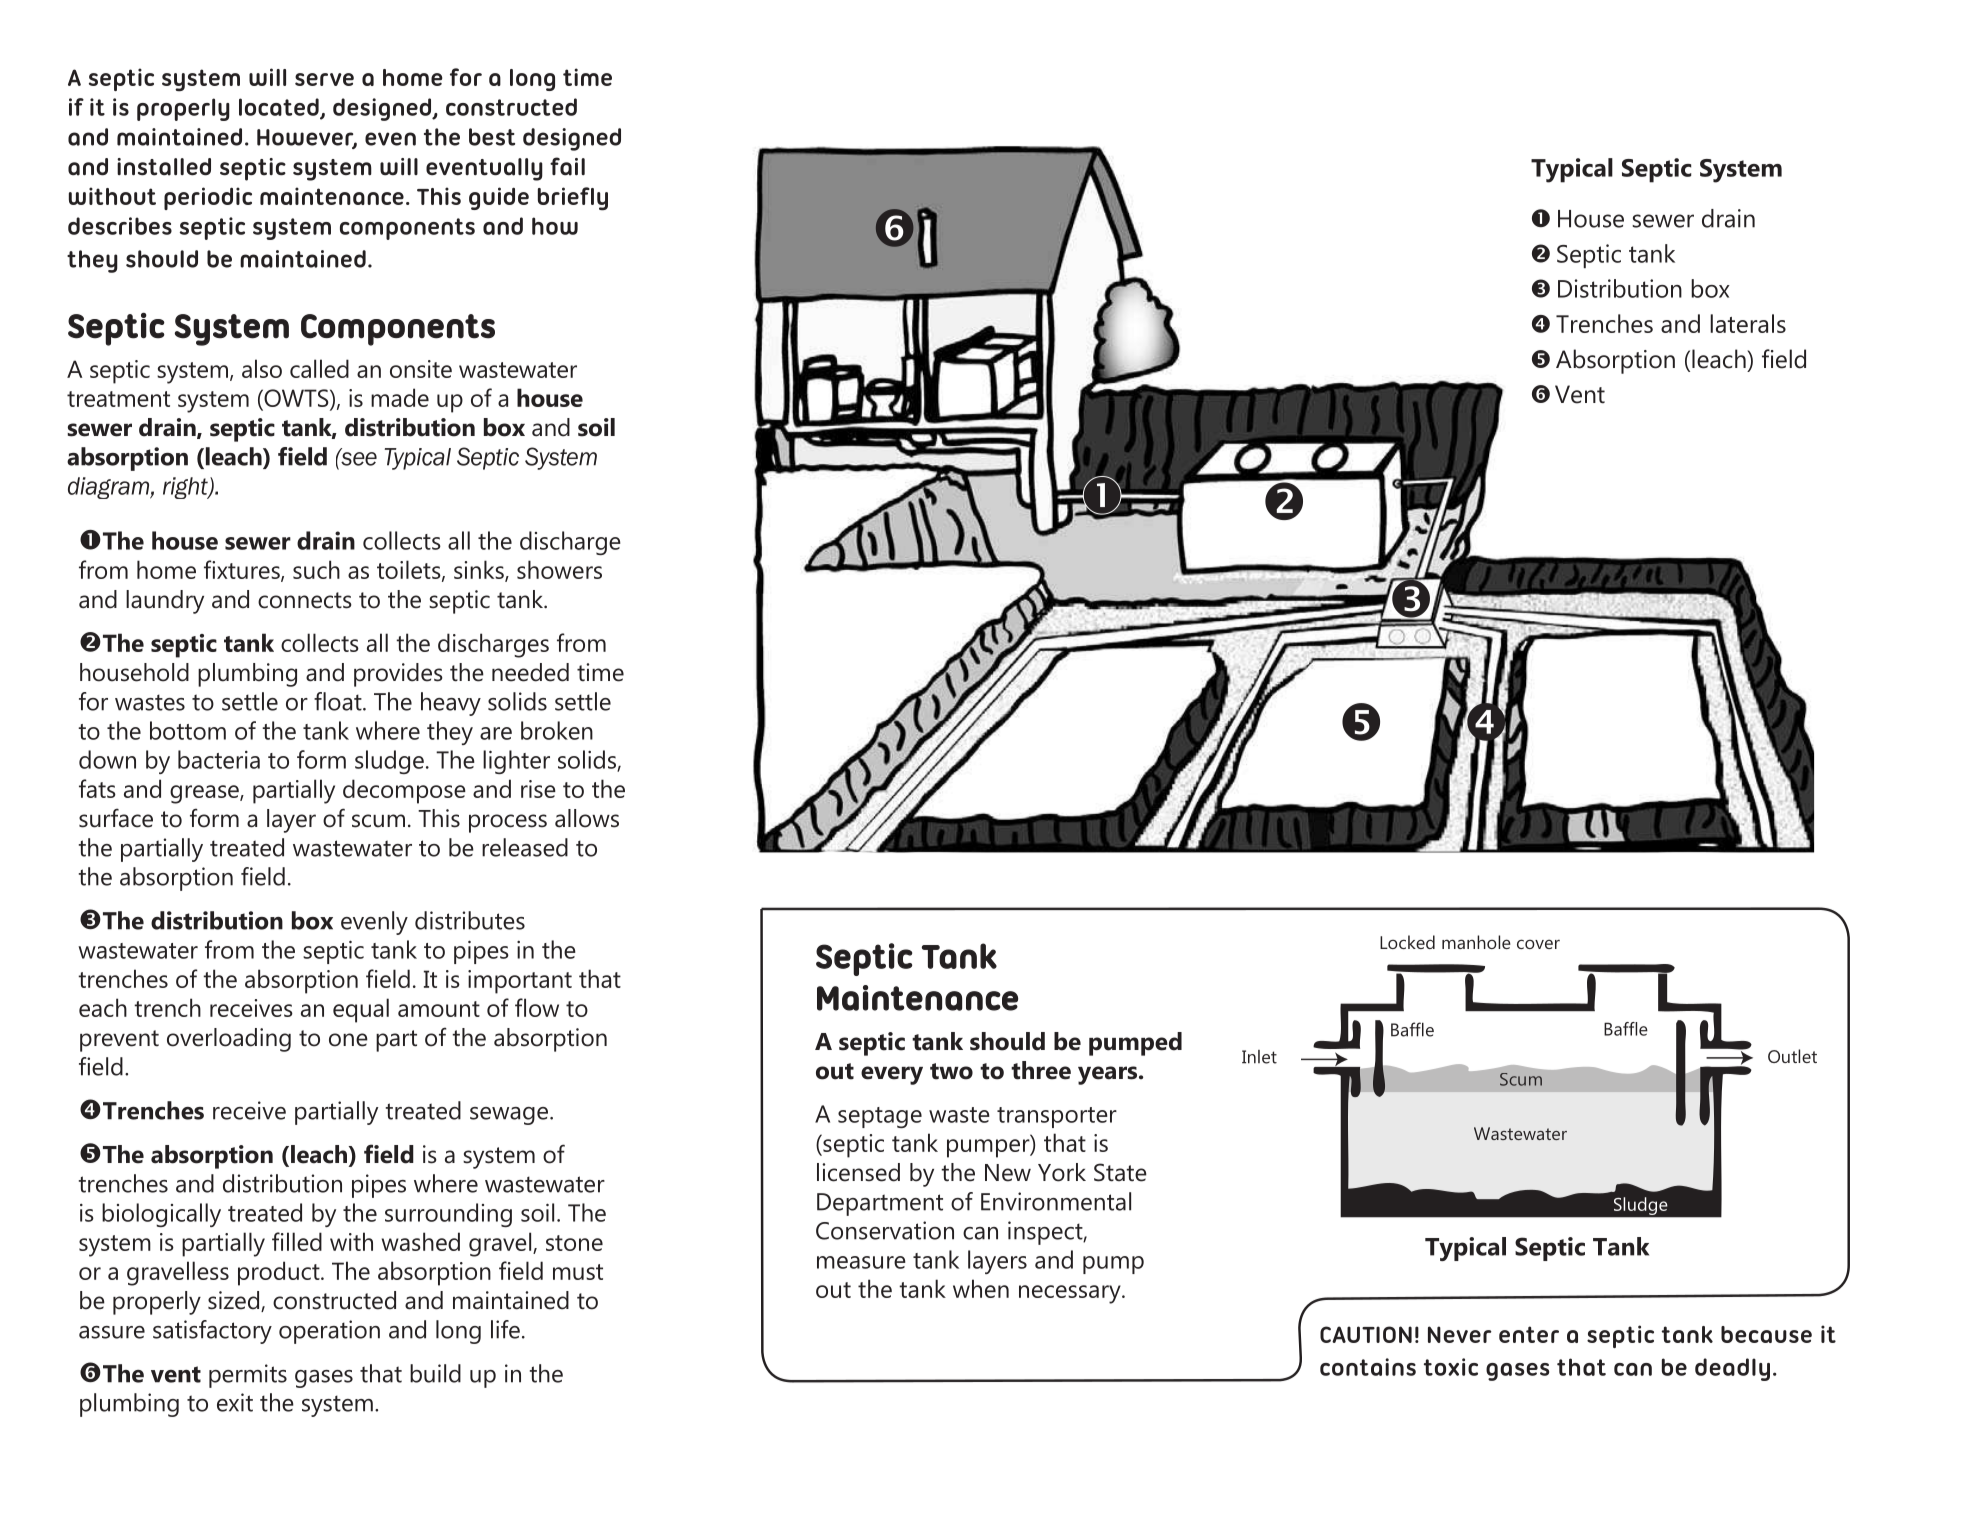  What do you see at coordinates (280, 108) in the screenshot?
I see `located` at bounding box center [280, 108].
